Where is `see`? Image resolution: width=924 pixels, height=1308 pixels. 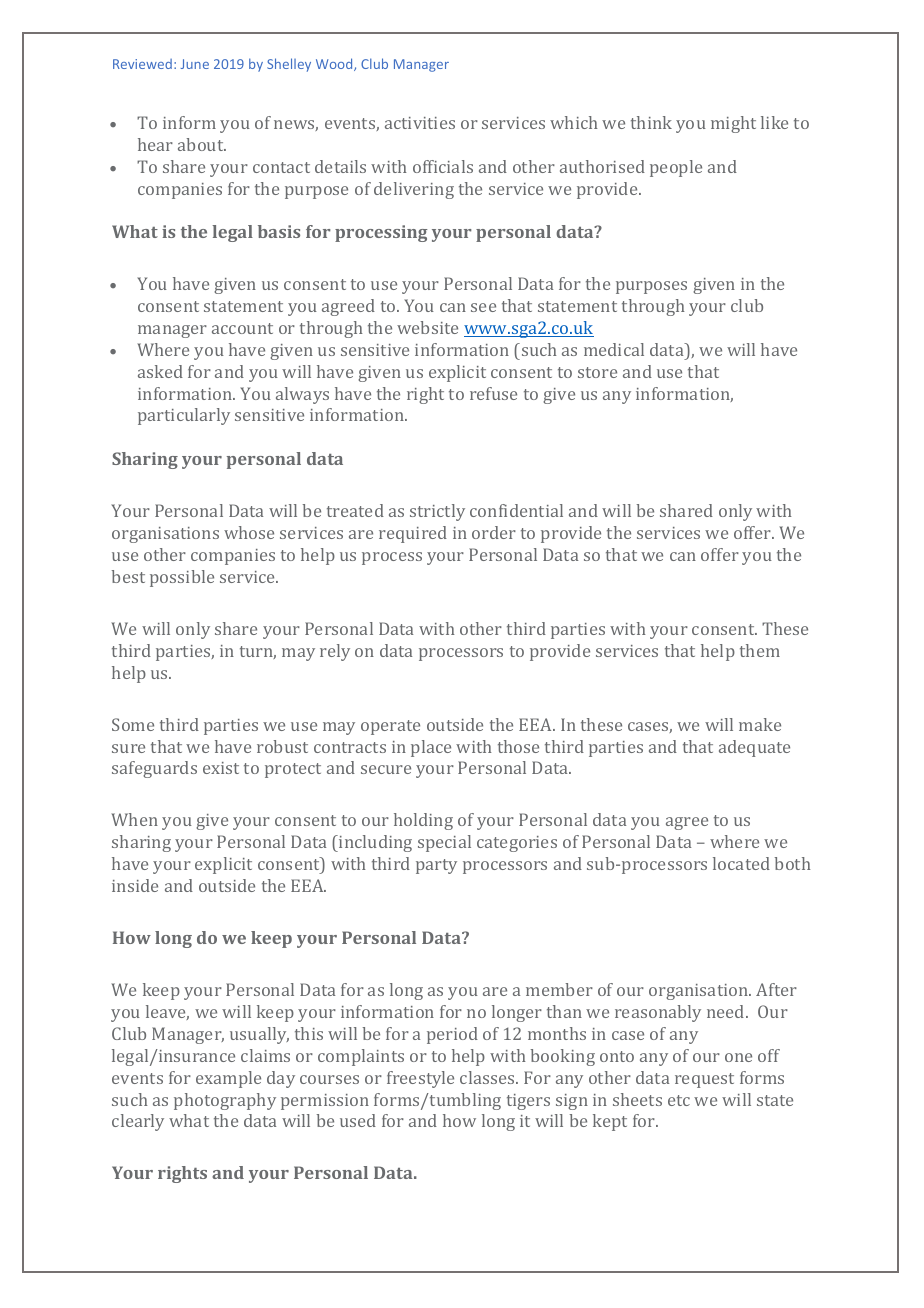 see is located at coordinates (483, 307).
